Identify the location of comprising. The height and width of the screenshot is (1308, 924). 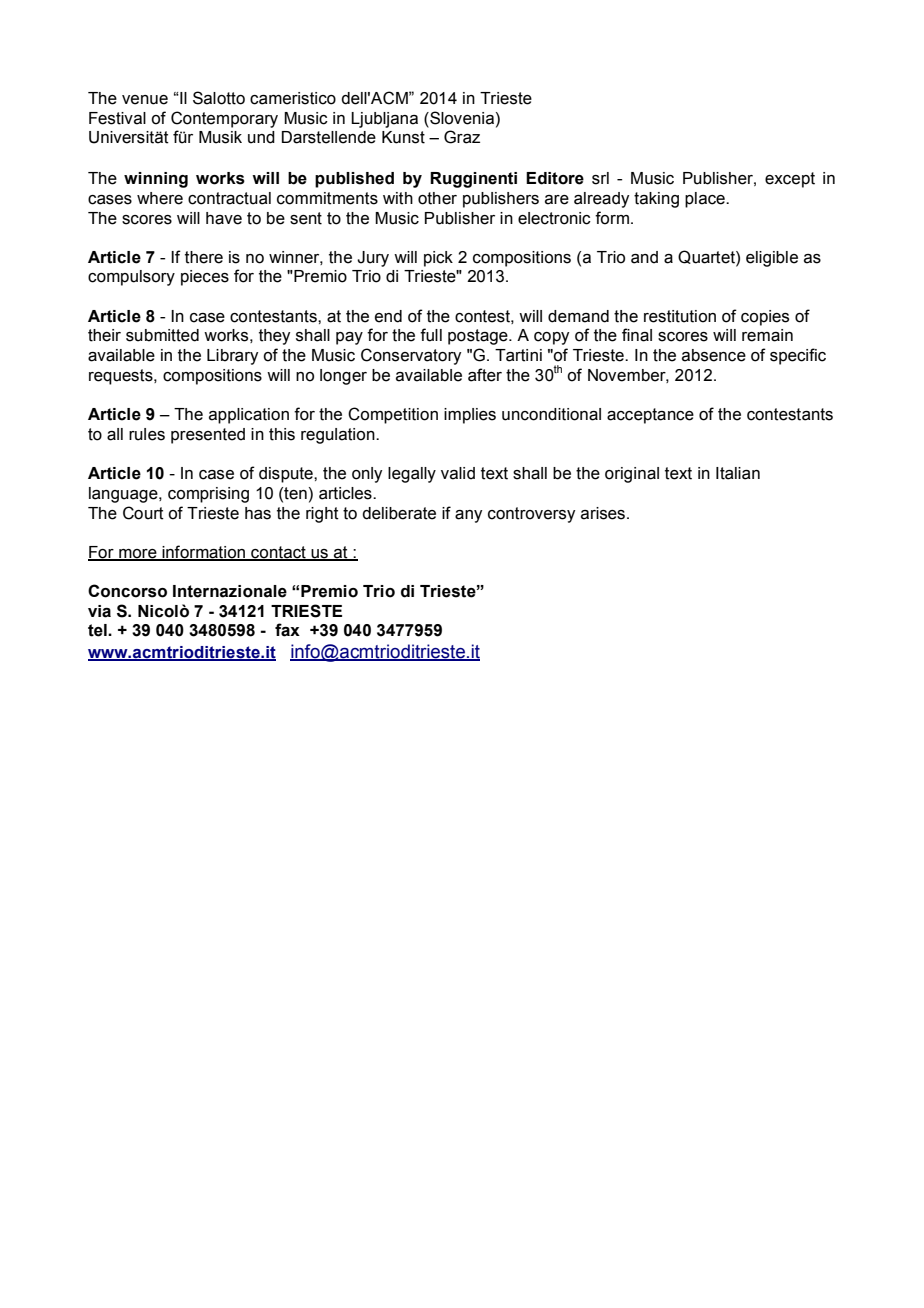
(208, 495).
